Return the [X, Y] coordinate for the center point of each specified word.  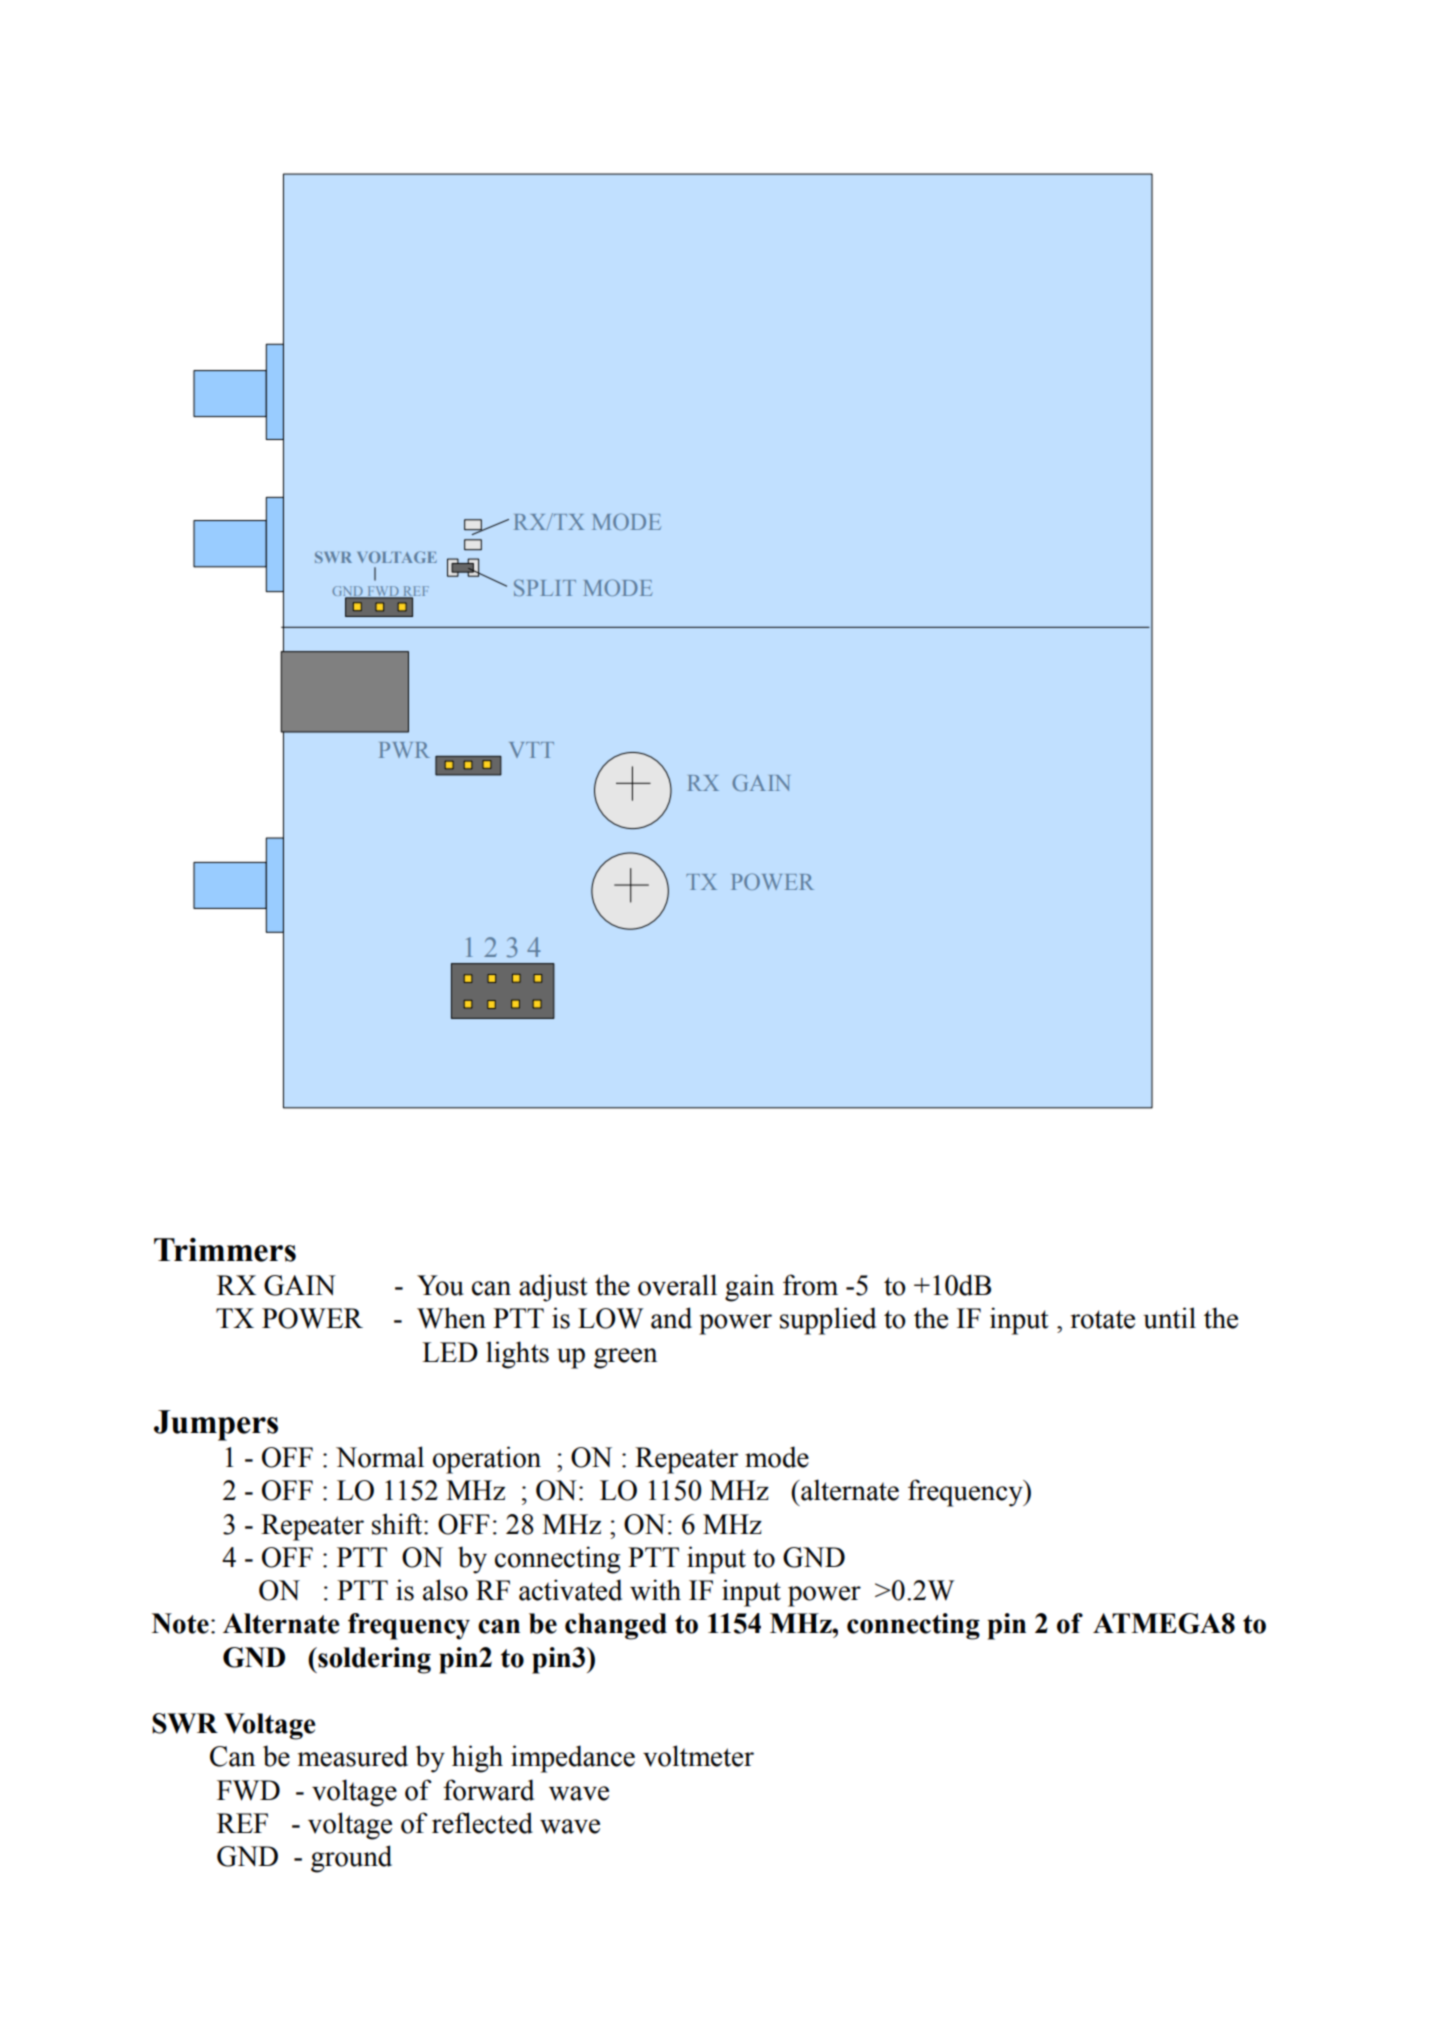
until [1169, 1318]
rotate [1103, 1319]
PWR [404, 750]
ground [351, 1859]
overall [677, 1285]
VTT [531, 750]
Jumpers [216, 1425]
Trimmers [225, 1250]
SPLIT [545, 587]
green [625, 1358]
